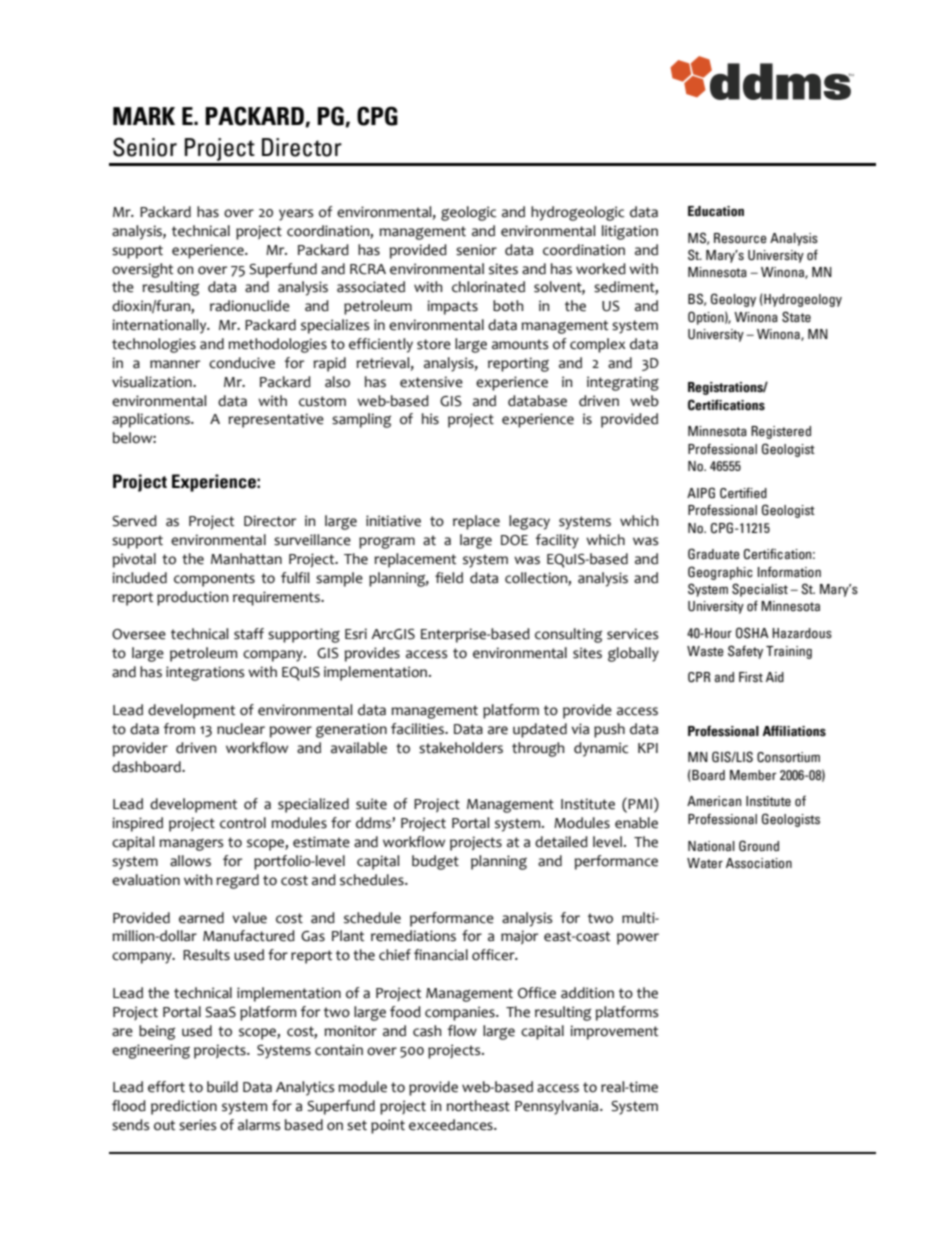  What do you see at coordinates (705, 863) in the screenshot?
I see `Water` at bounding box center [705, 863].
